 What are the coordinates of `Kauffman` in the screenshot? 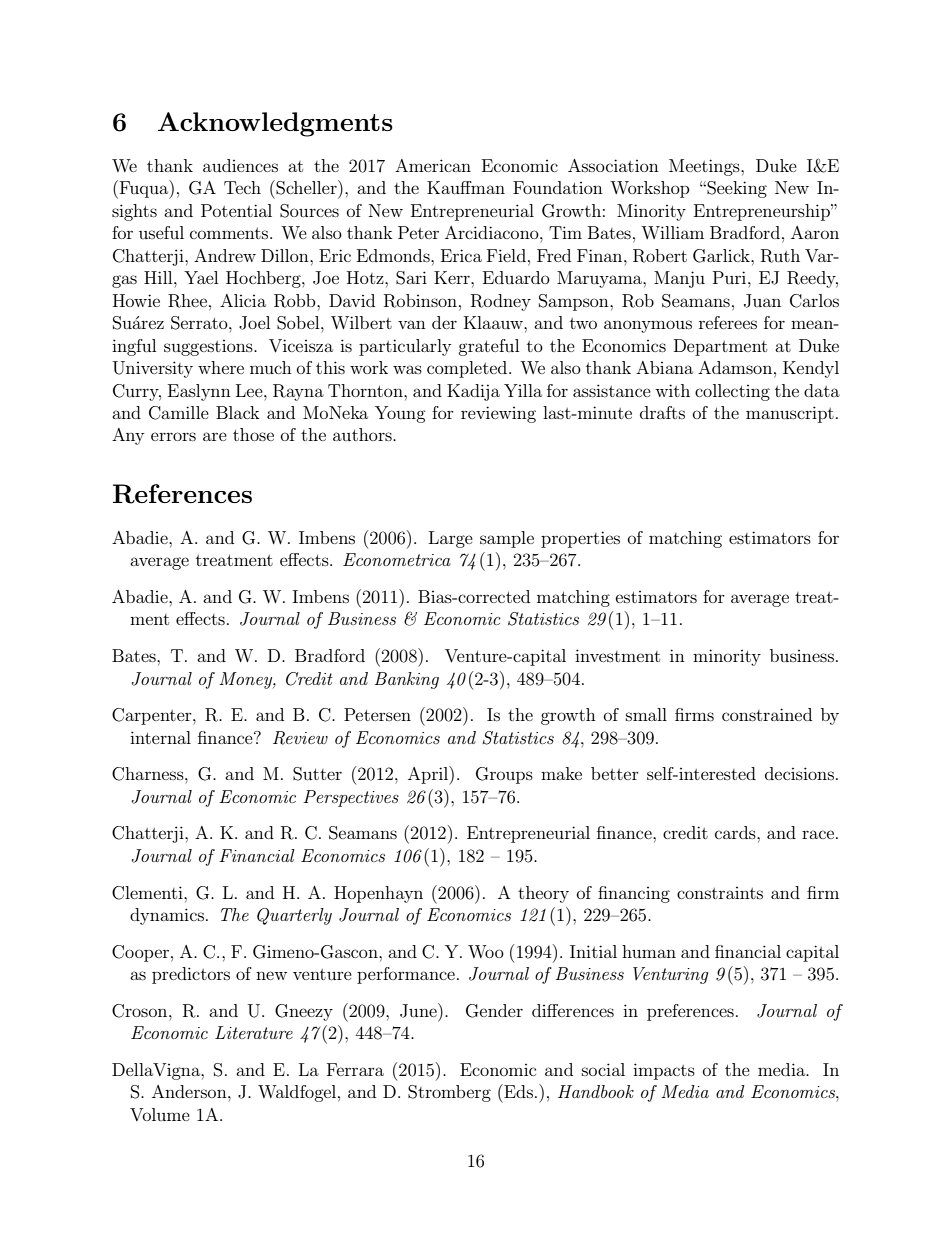 It's located at (466, 187).
